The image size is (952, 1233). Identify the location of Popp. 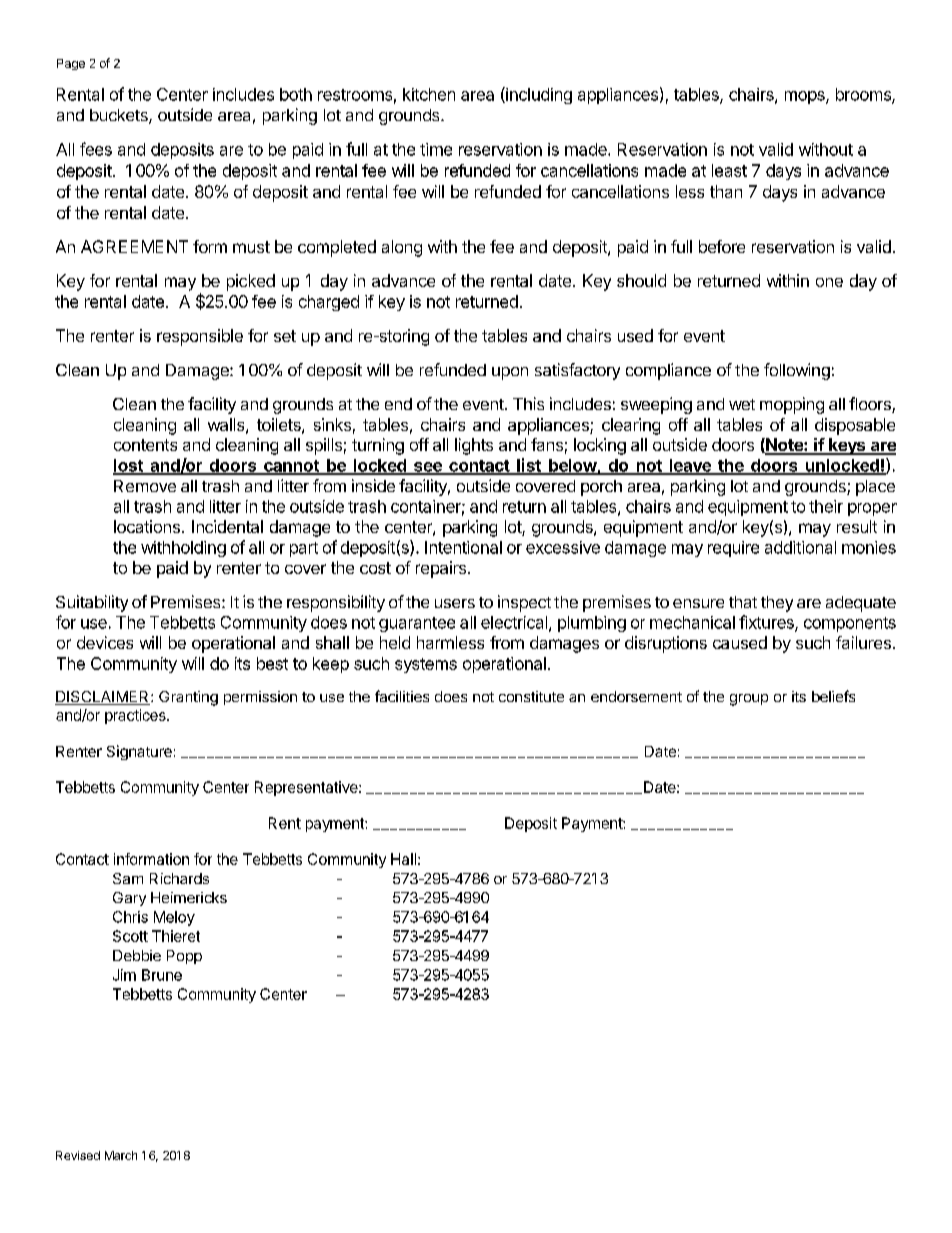
(184, 957).
